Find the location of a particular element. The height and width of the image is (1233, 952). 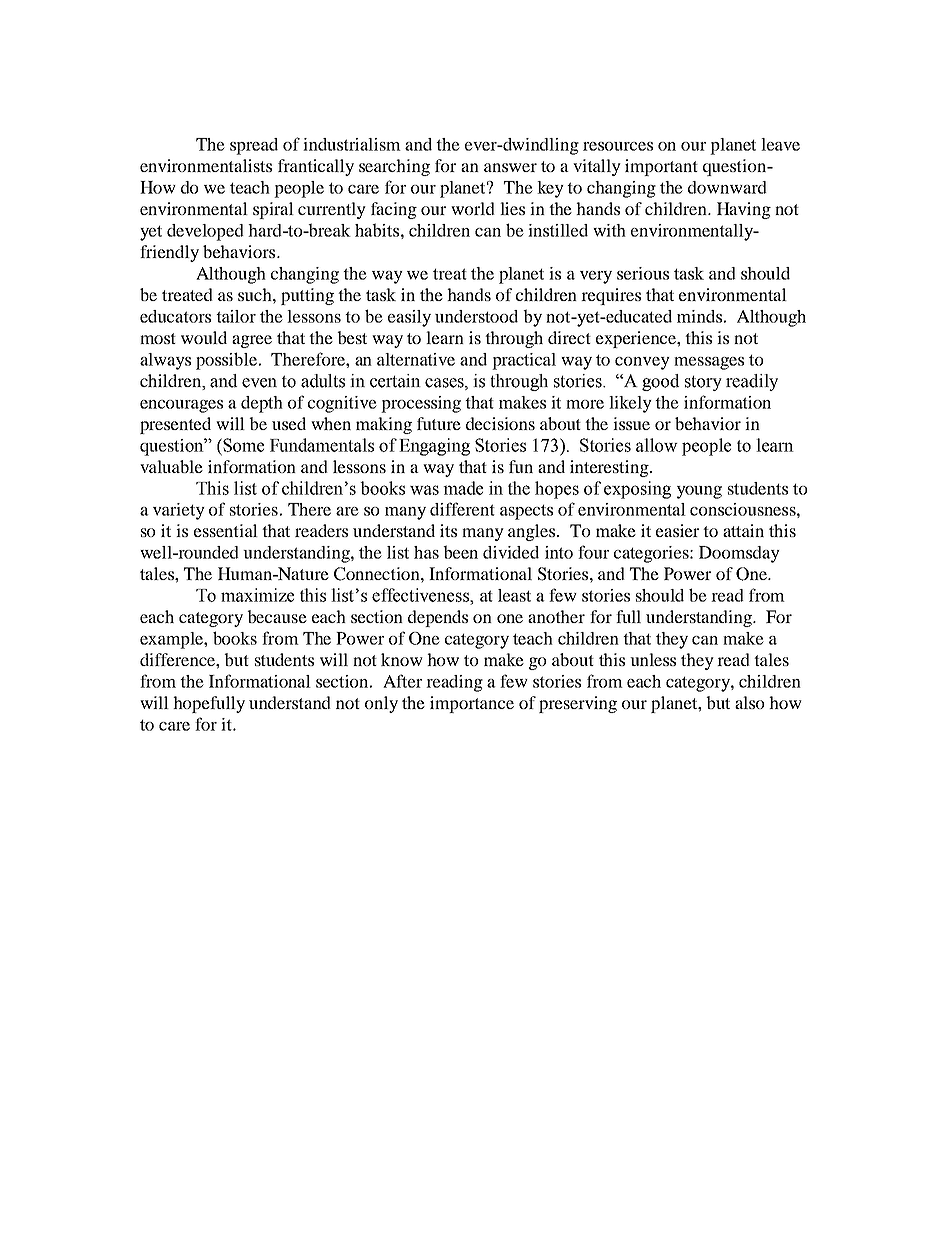

Some is located at coordinates (242, 445).
